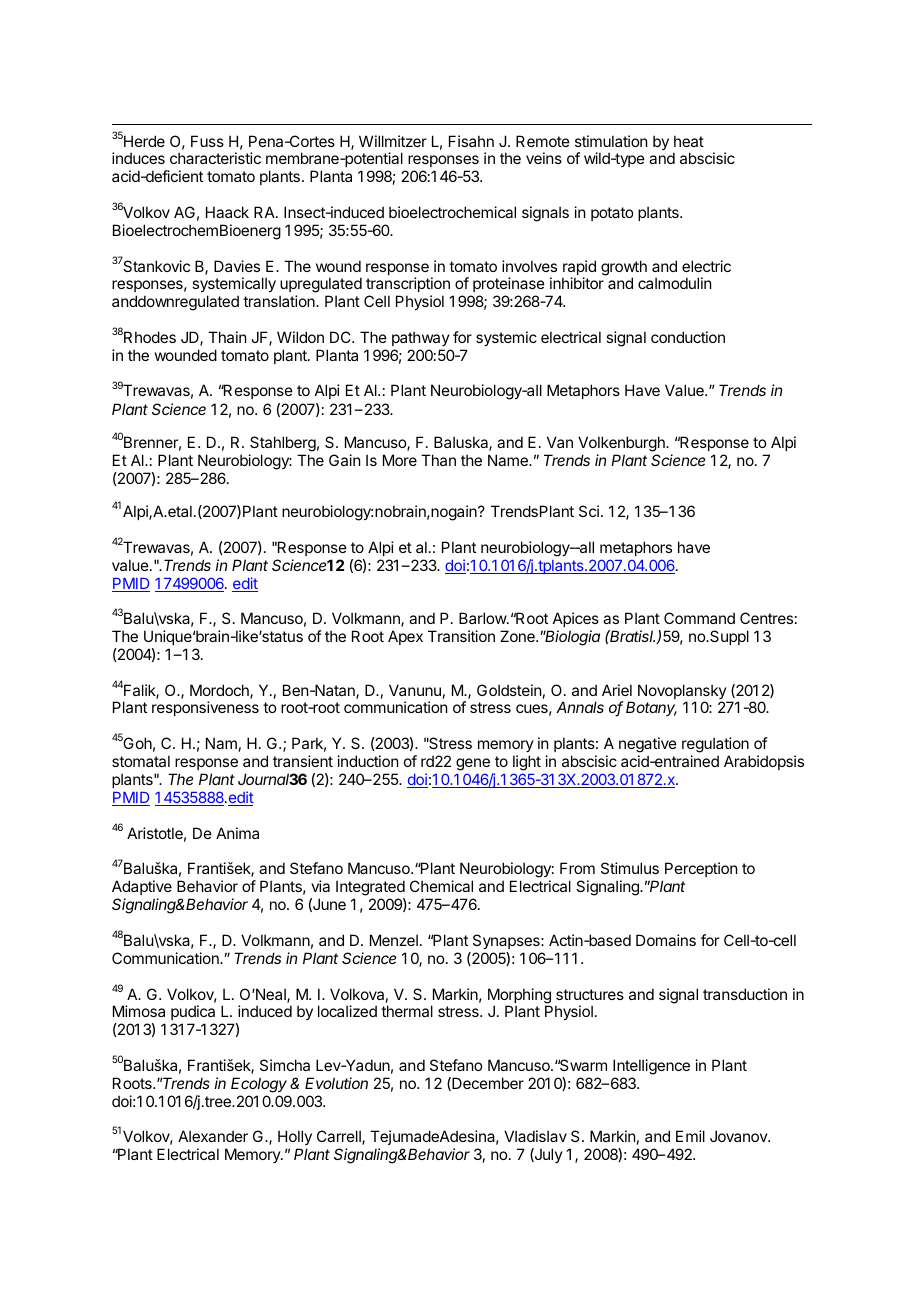 This page has height=1308, width=924. I want to click on Transition, so click(461, 636).
